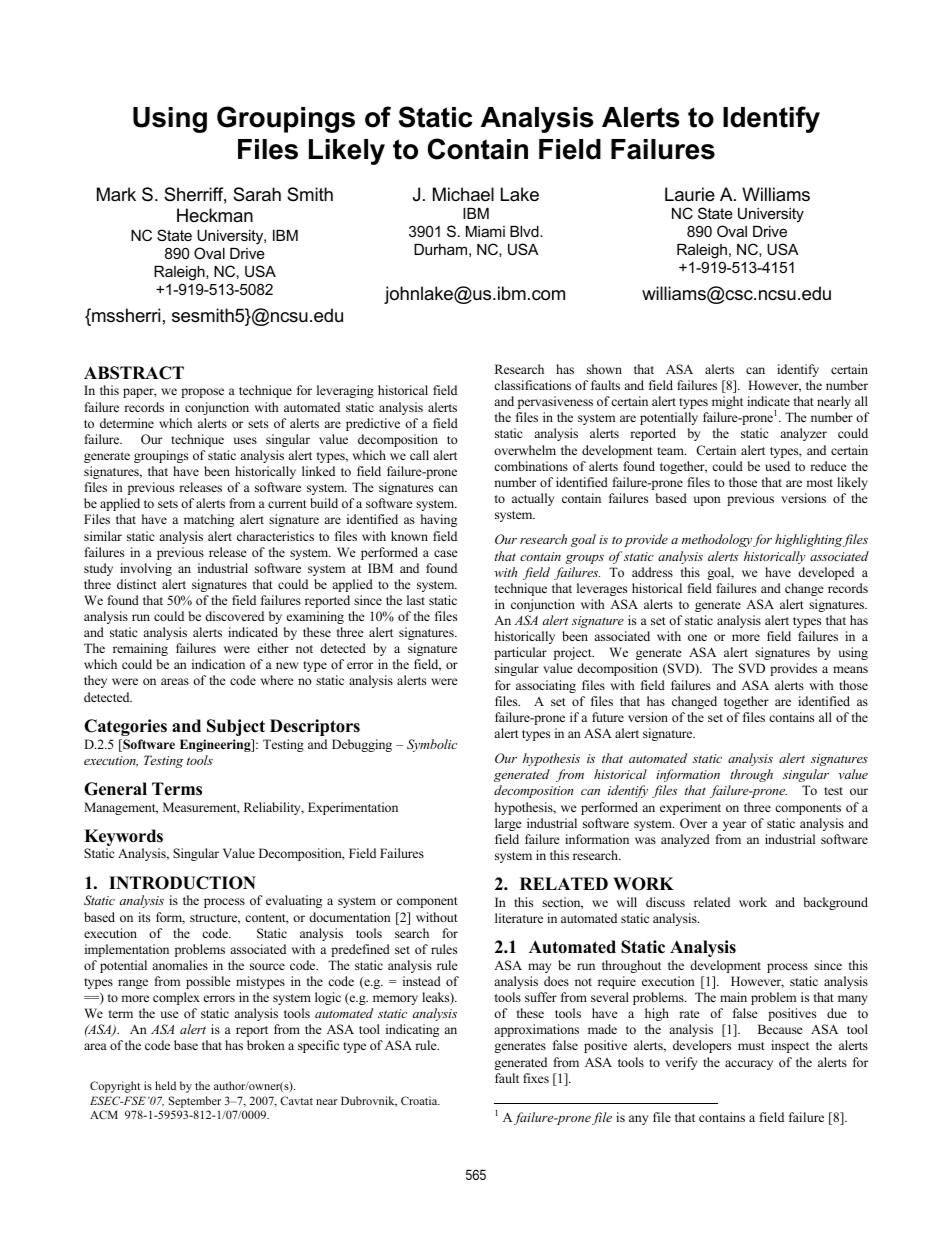 The height and width of the image is (1233, 952). I want to click on Laurie, so click(690, 194).
